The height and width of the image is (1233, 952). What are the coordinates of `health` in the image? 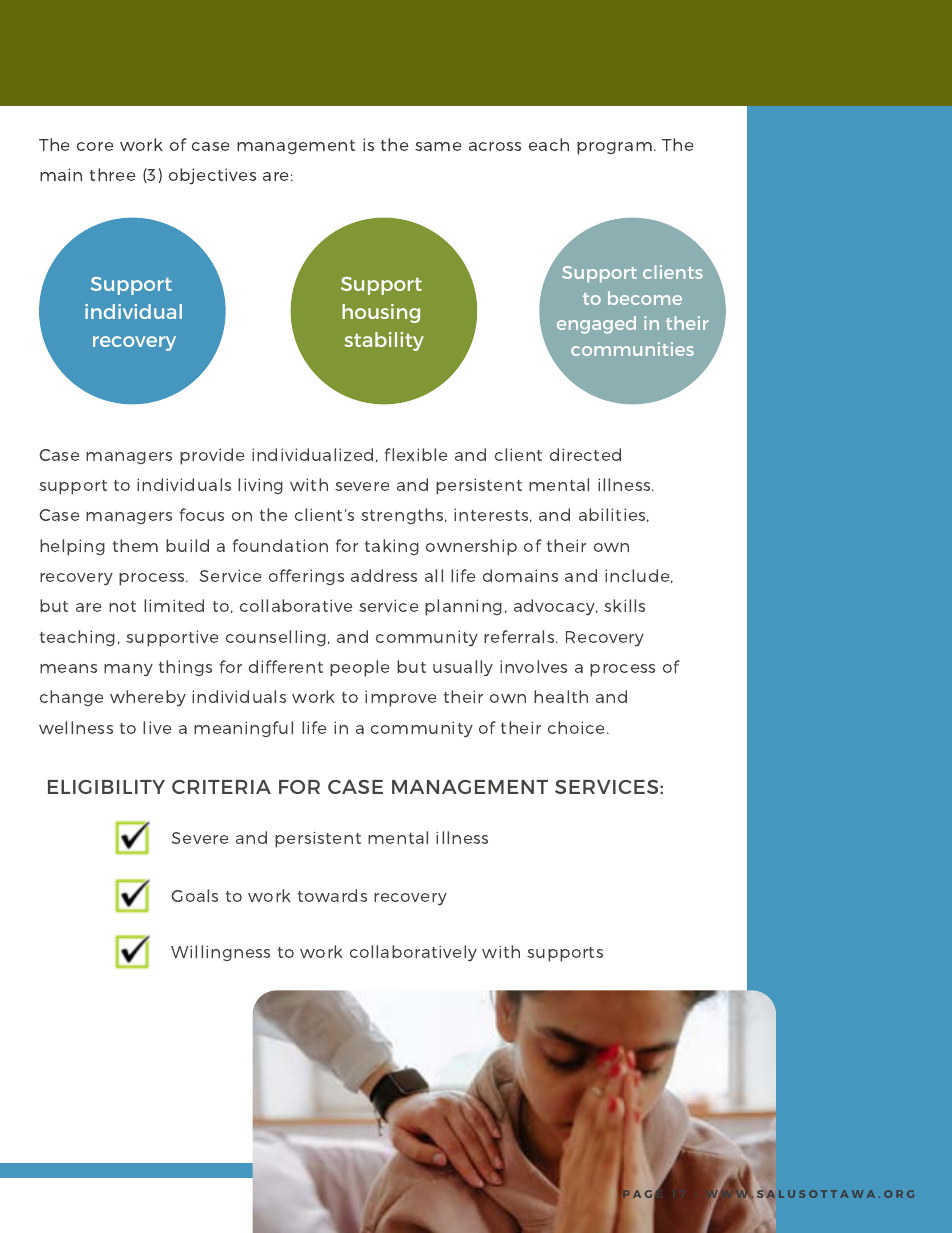 It's located at (561, 696).
